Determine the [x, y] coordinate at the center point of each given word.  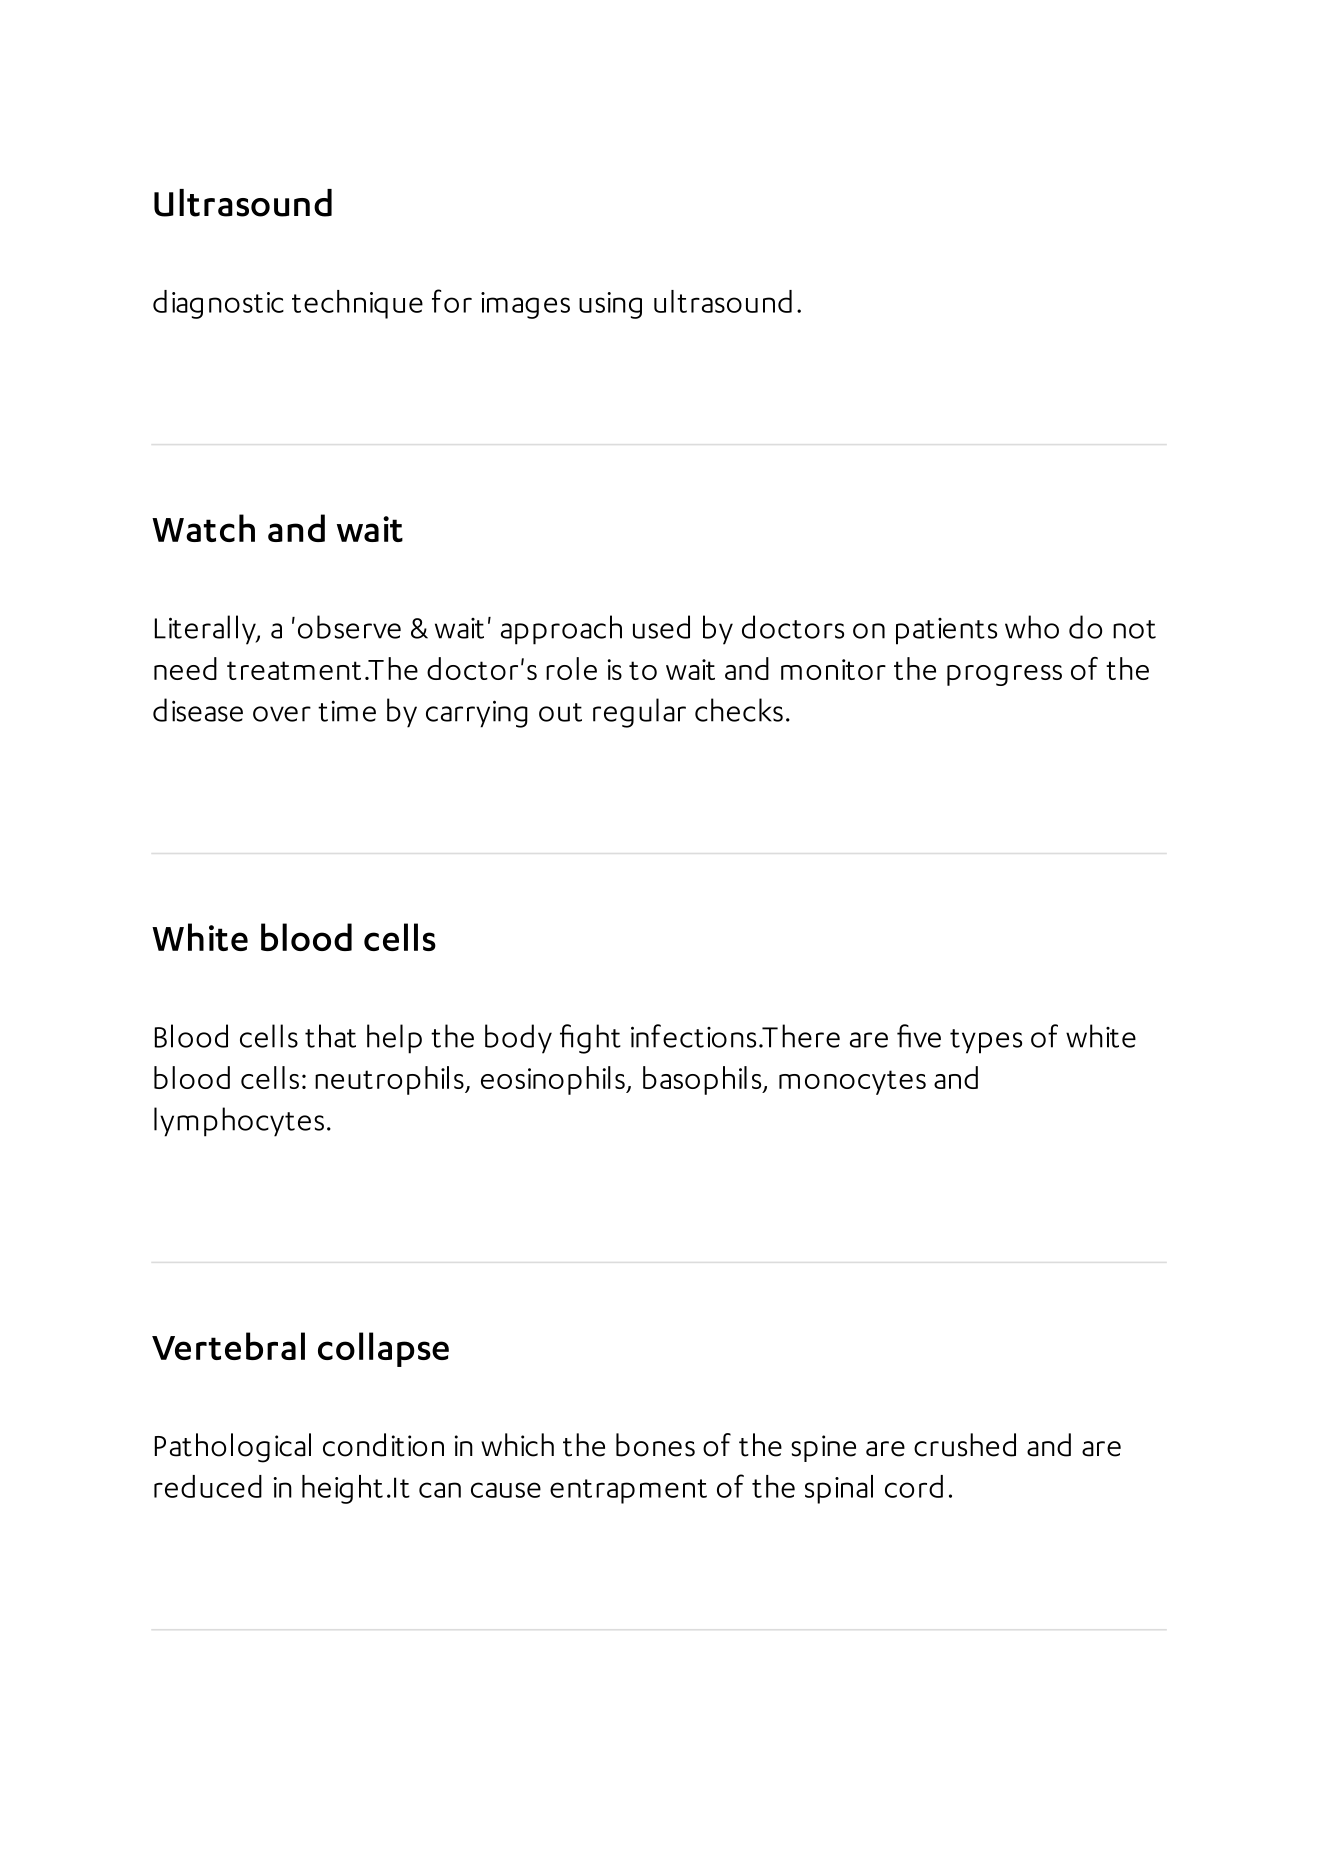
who [1032, 627]
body [518, 1039]
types [986, 1041]
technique [357, 304]
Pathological [233, 1448]
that [330, 1036]
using [610, 305]
